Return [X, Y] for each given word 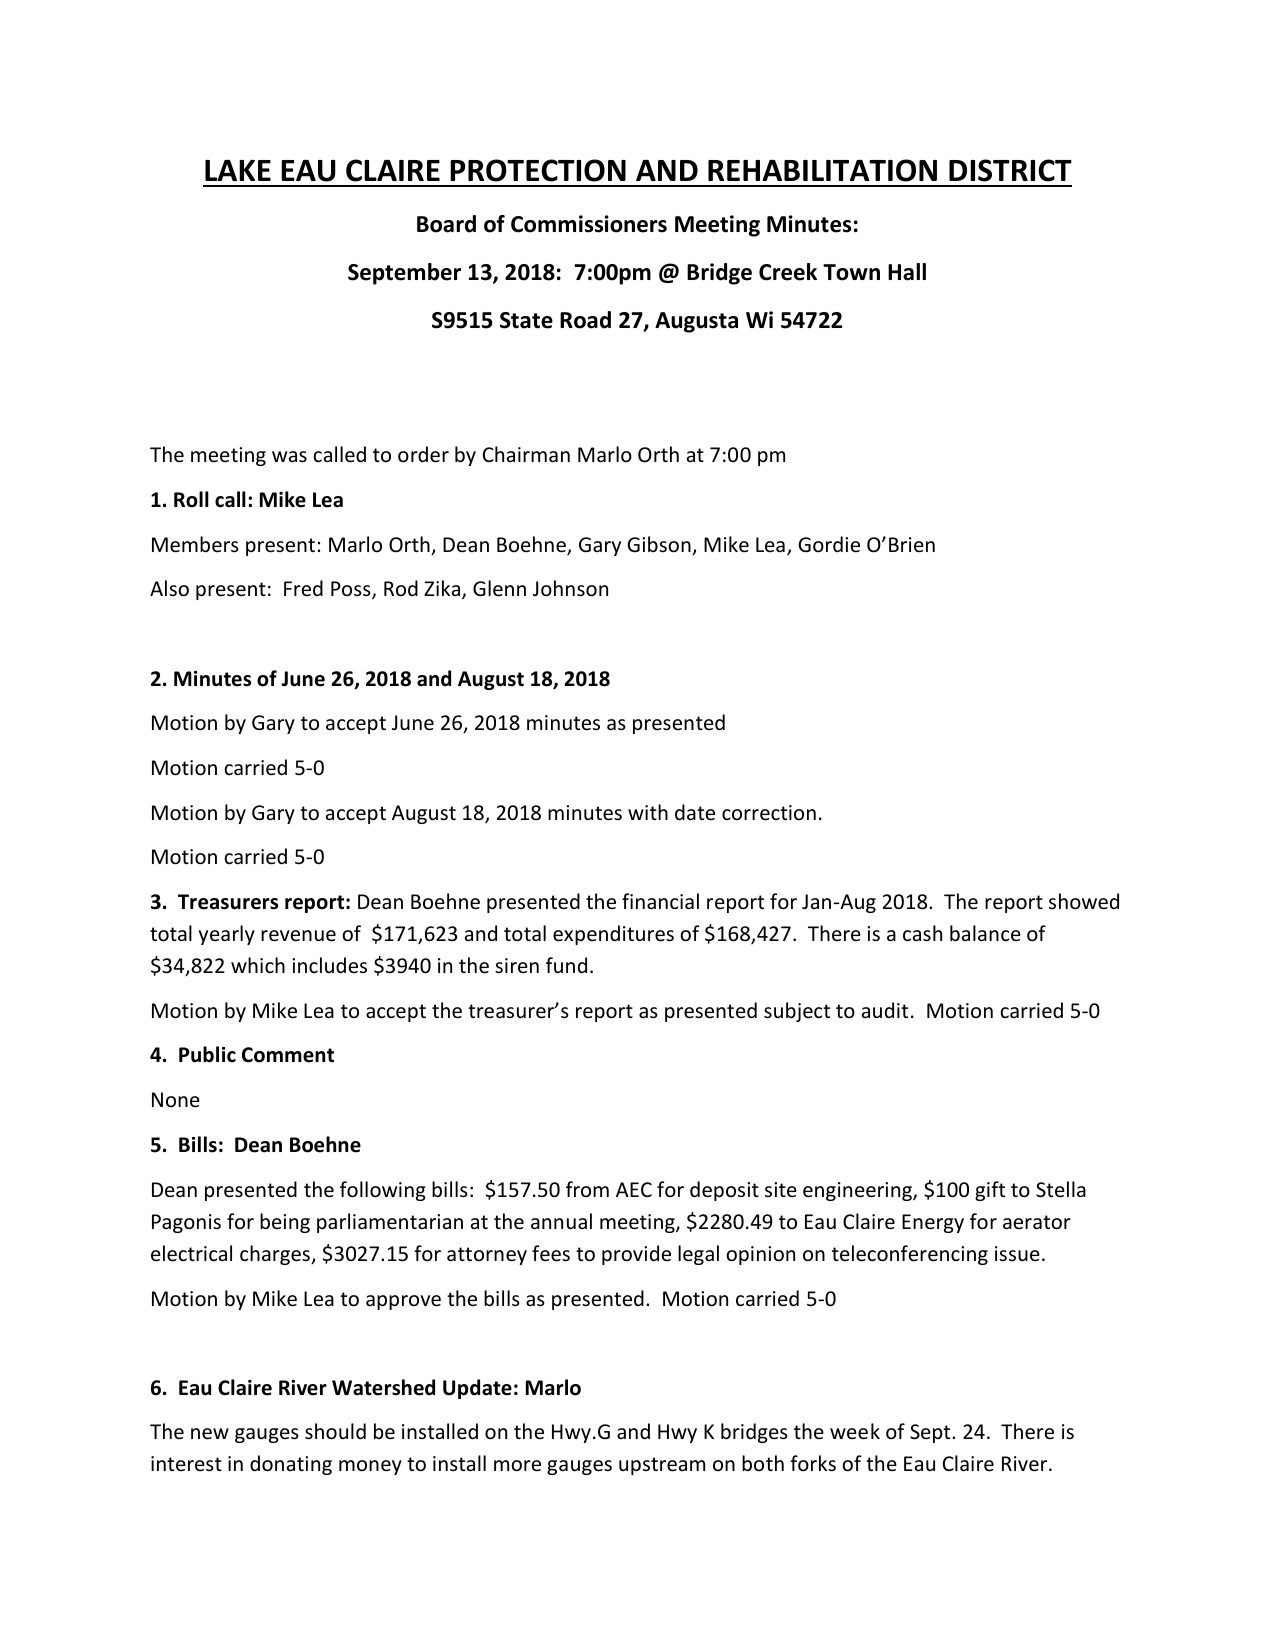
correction [769, 813]
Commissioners [589, 224]
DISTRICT [1010, 170]
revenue [298, 936]
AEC [634, 1189]
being [285, 1223]
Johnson [570, 588]
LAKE [238, 170]
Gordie [829, 544]
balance [985, 933]
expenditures [613, 935]
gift [990, 1191]
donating [291, 1465]
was [289, 457]
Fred [303, 588]
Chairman [526, 454]
